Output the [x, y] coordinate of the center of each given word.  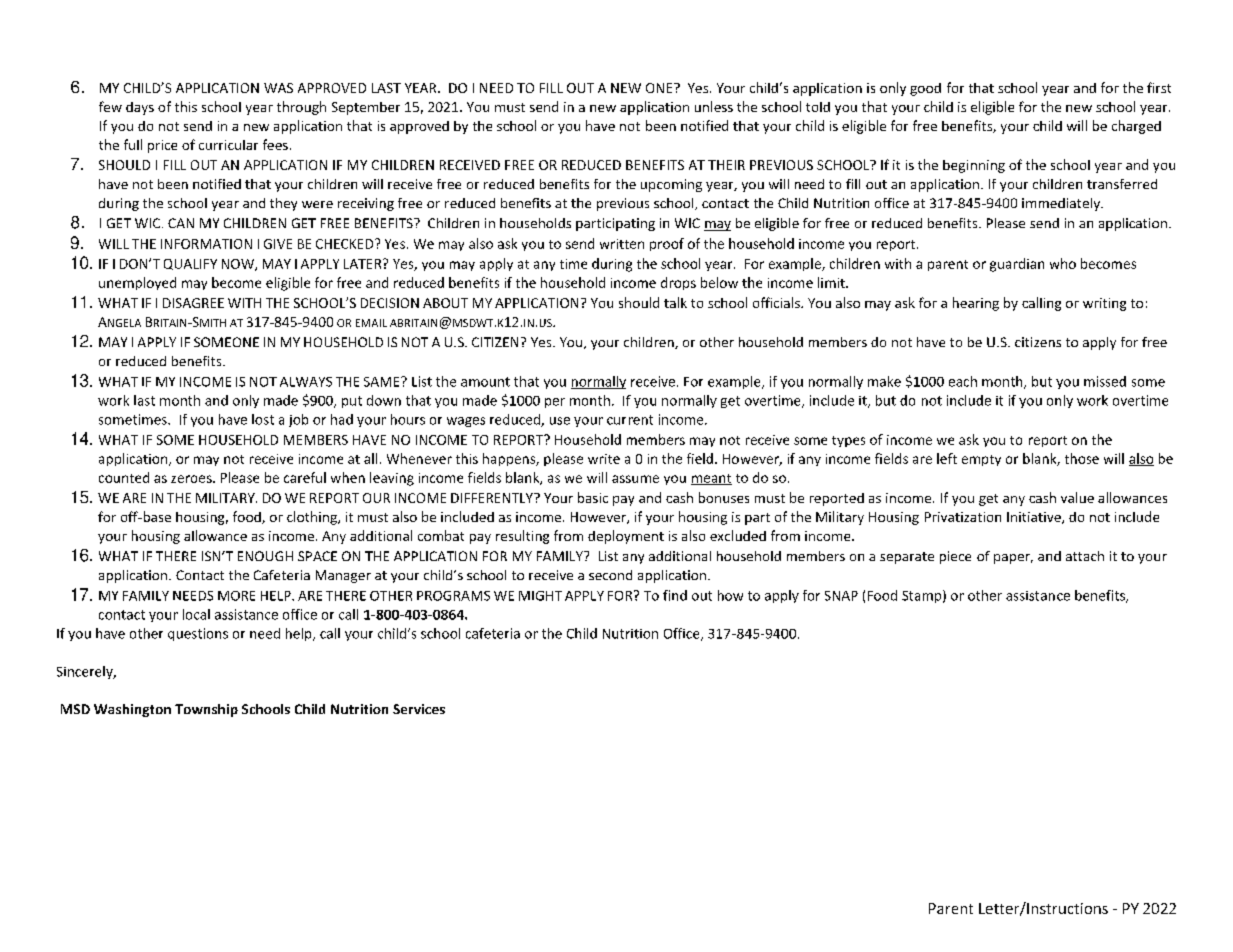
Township [206, 710]
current [630, 420]
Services [419, 709]
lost [263, 419]
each [963, 381]
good [925, 89]
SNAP [841, 596]
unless [714, 106]
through [301, 108]
